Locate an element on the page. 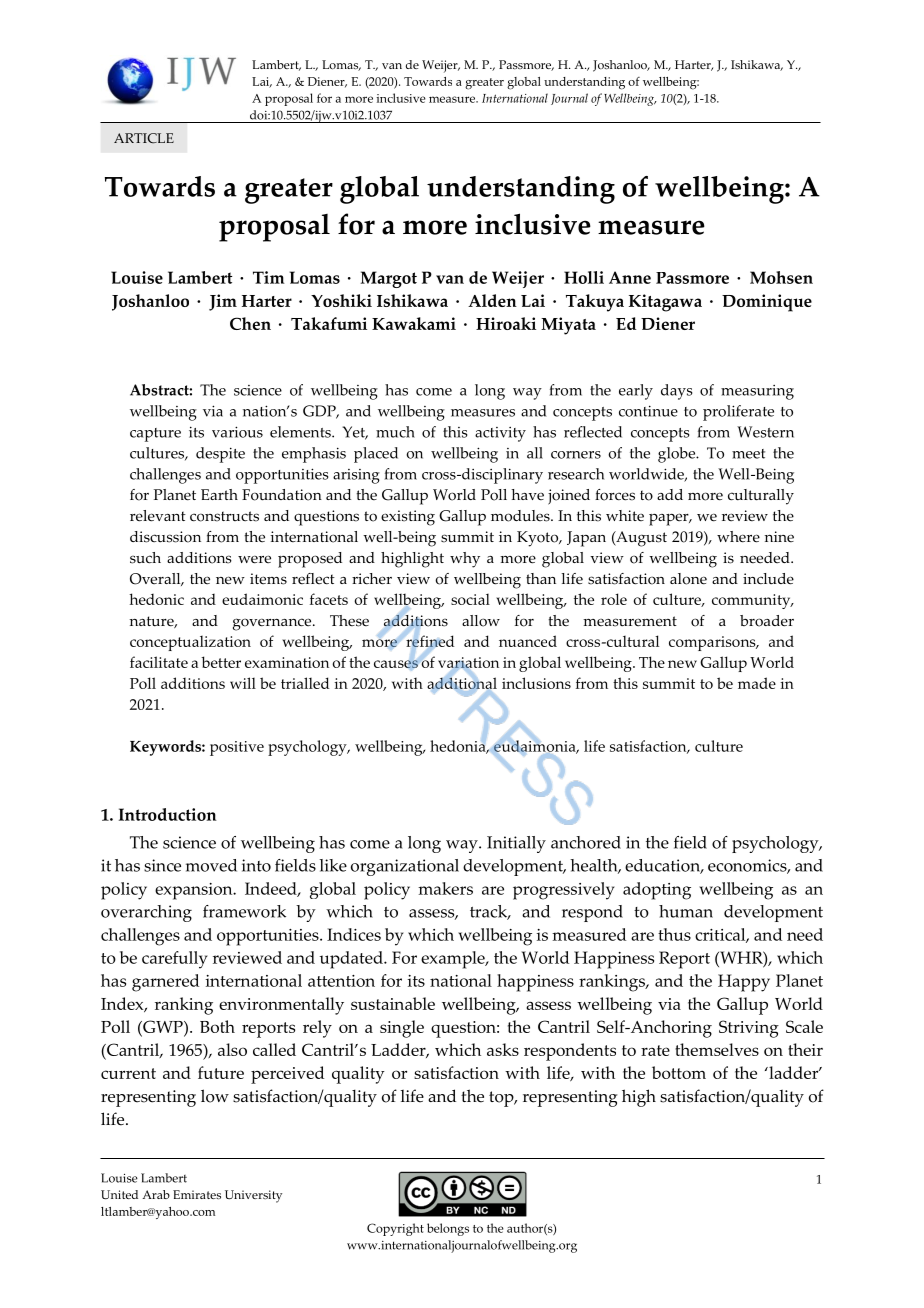  Arab is located at coordinates (156, 1194).
